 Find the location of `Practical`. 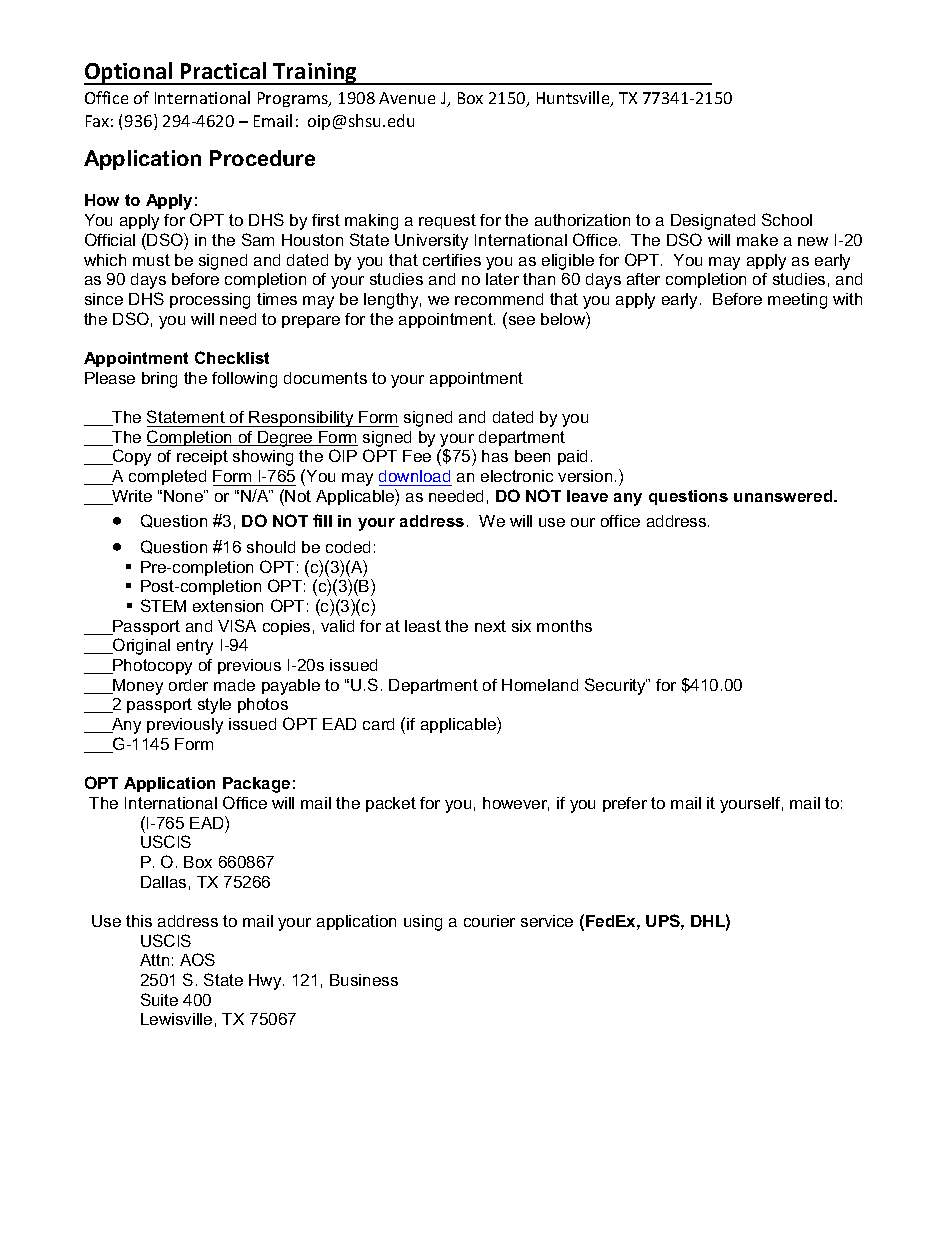

Practical is located at coordinates (223, 70).
